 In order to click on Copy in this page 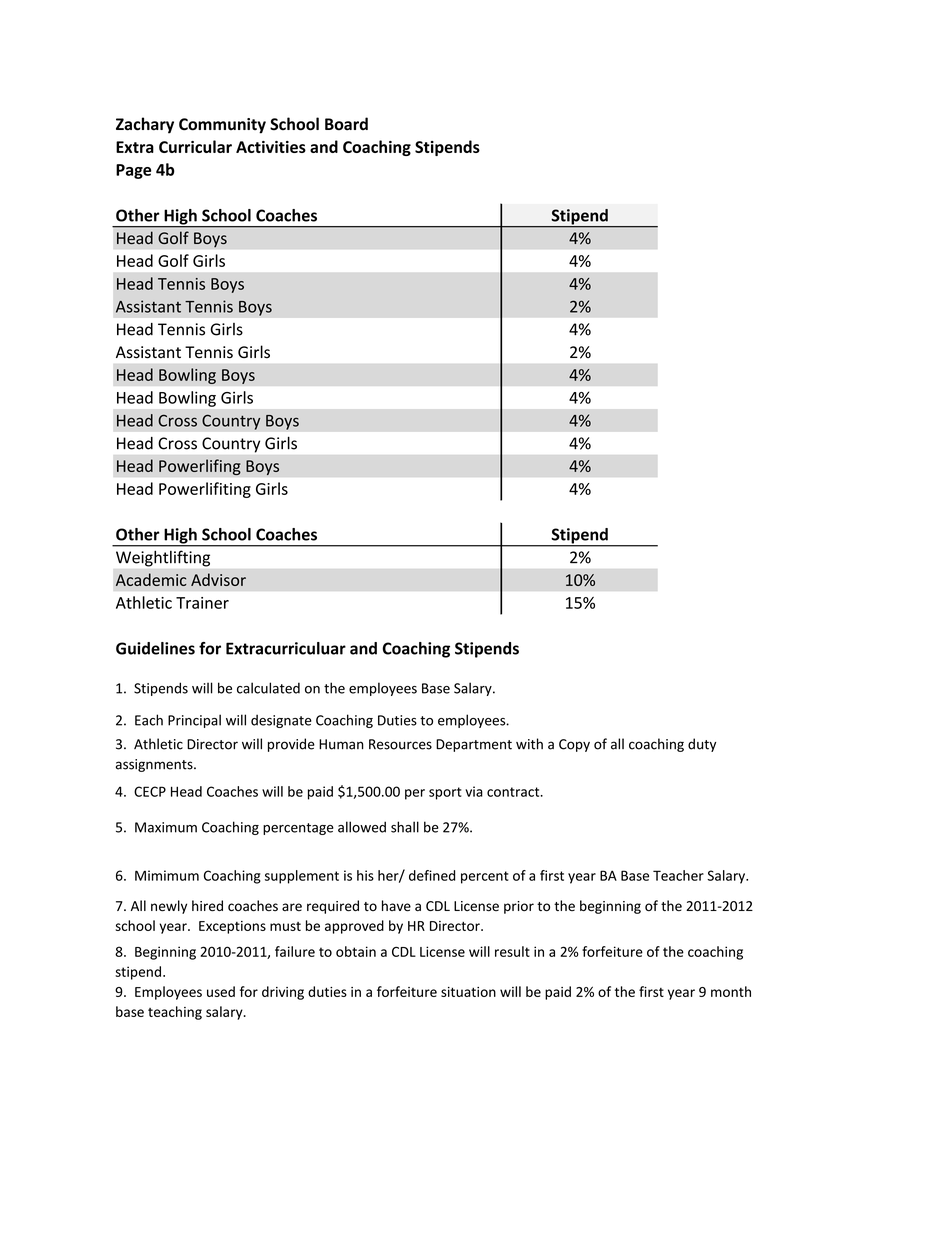, I will do `click(574, 745)`.
